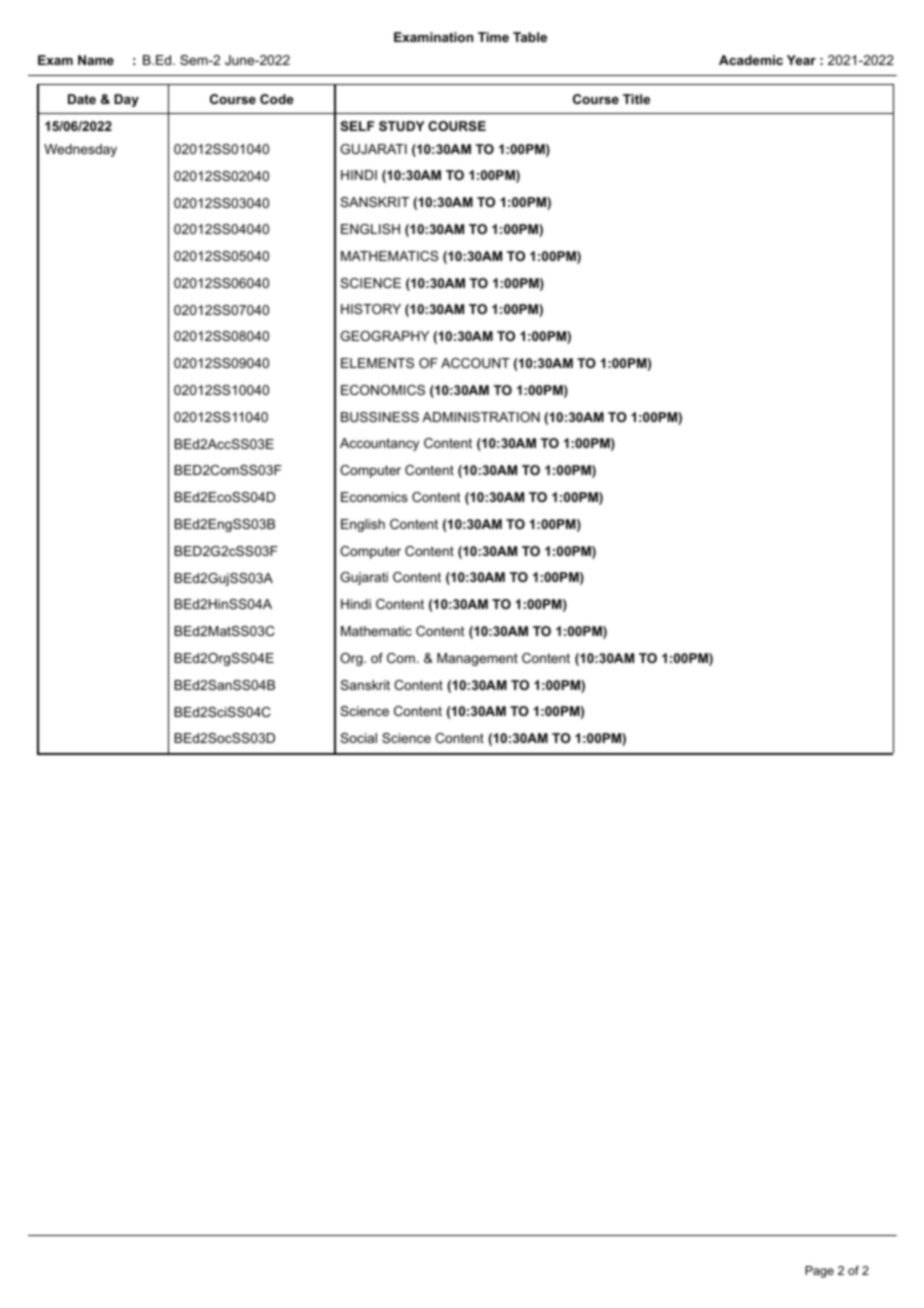 Image resolution: width=924 pixels, height=1308 pixels. Describe the element at coordinates (96, 60) in the screenshot. I see `Name` at that location.
